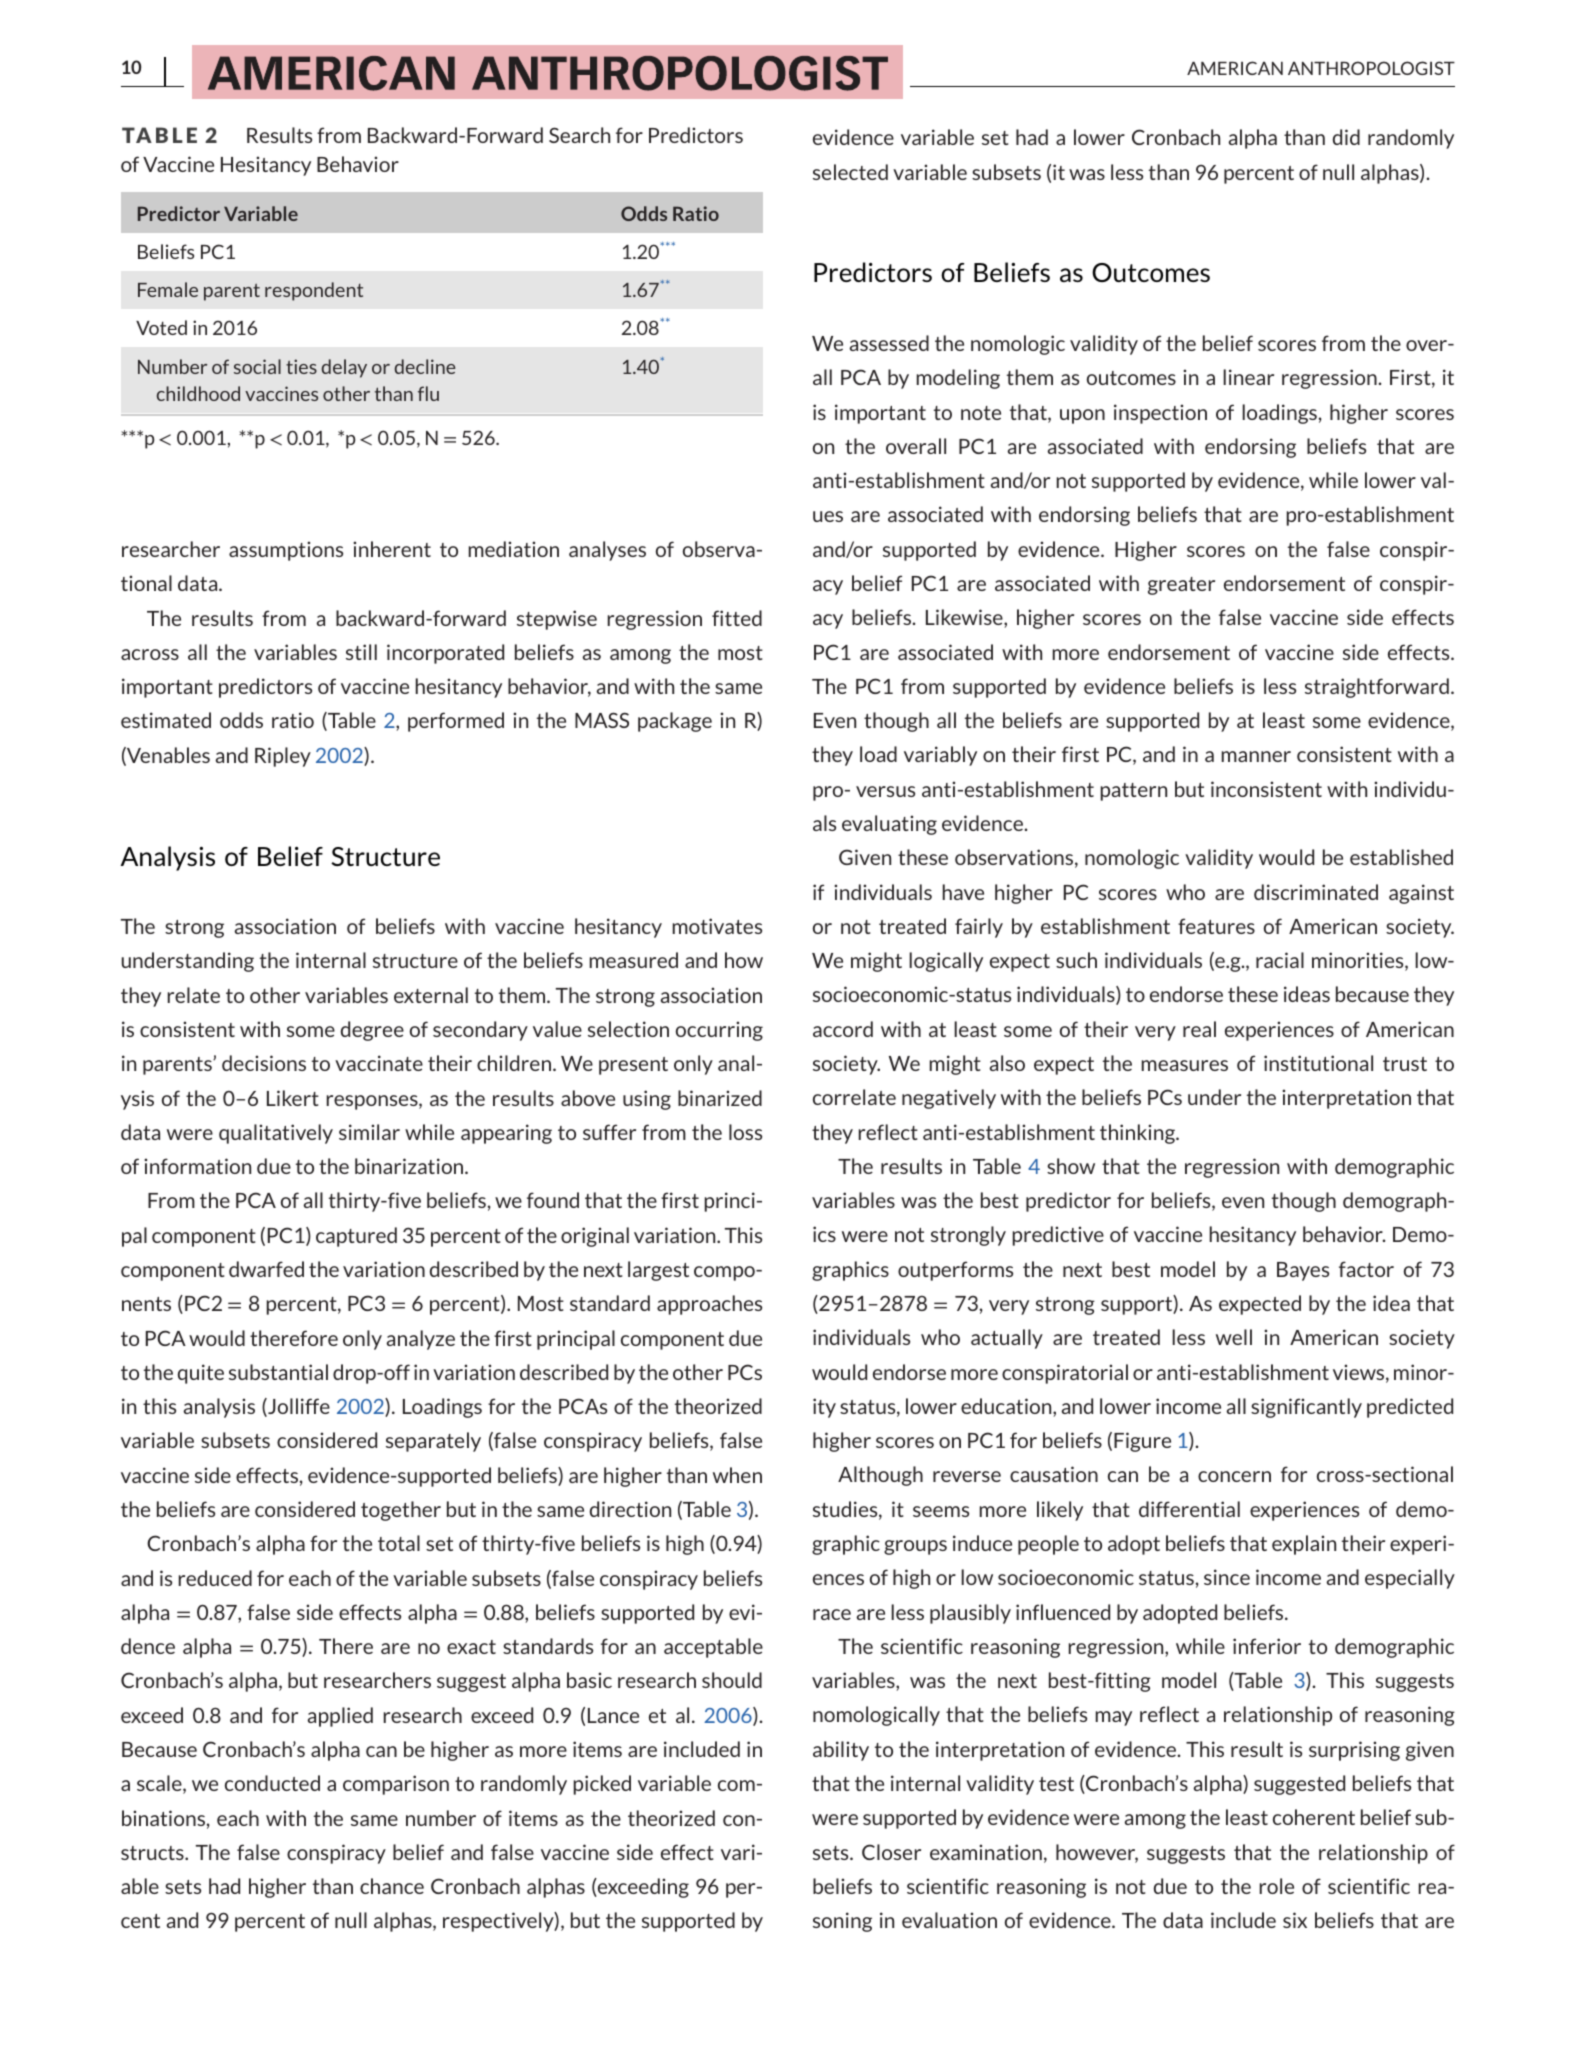 This image has width=1576, height=2071. What do you see at coordinates (850, 172) in the image?
I see `selected` at bounding box center [850, 172].
